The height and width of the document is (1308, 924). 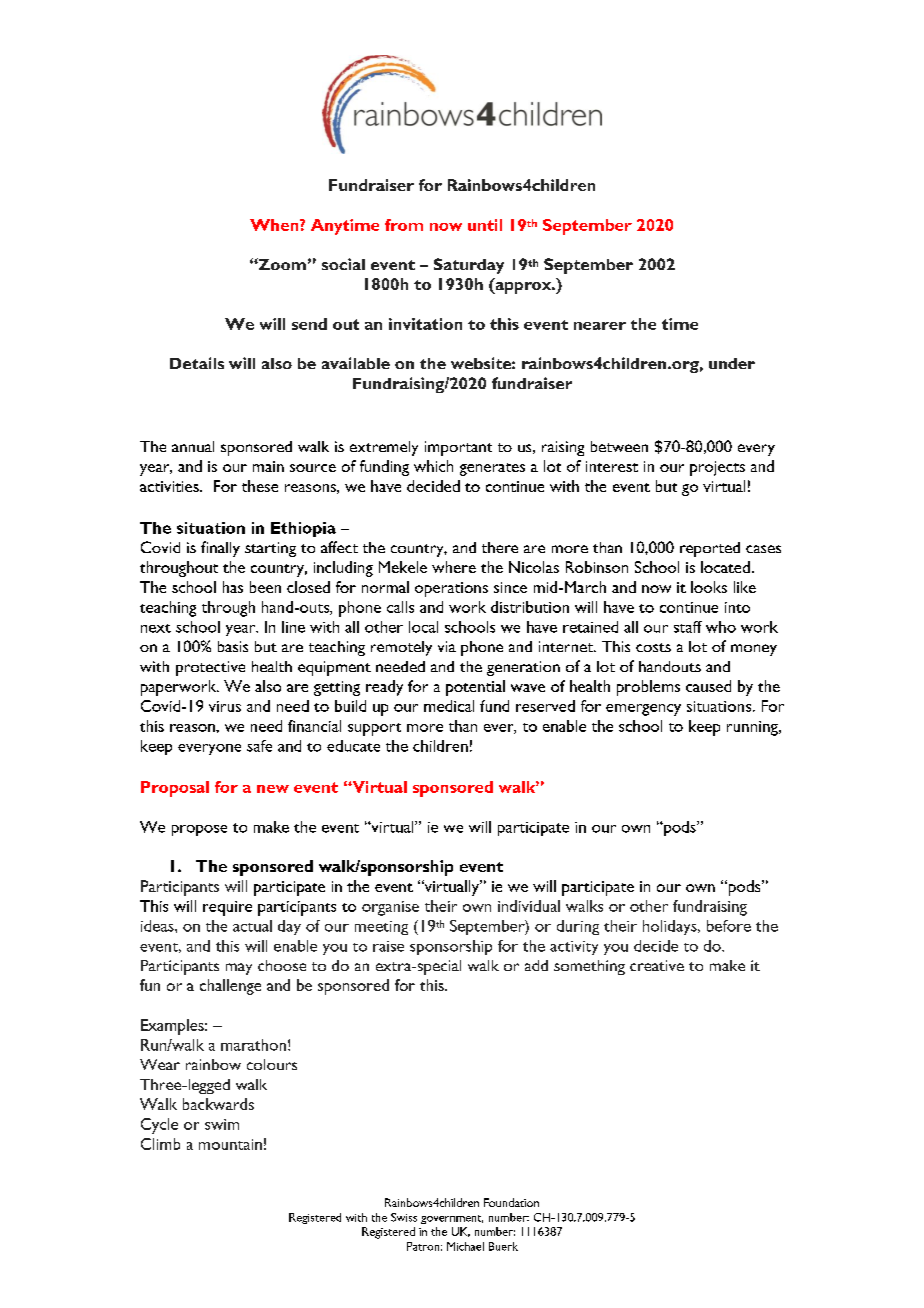 I want to click on where, so click(x=454, y=567).
